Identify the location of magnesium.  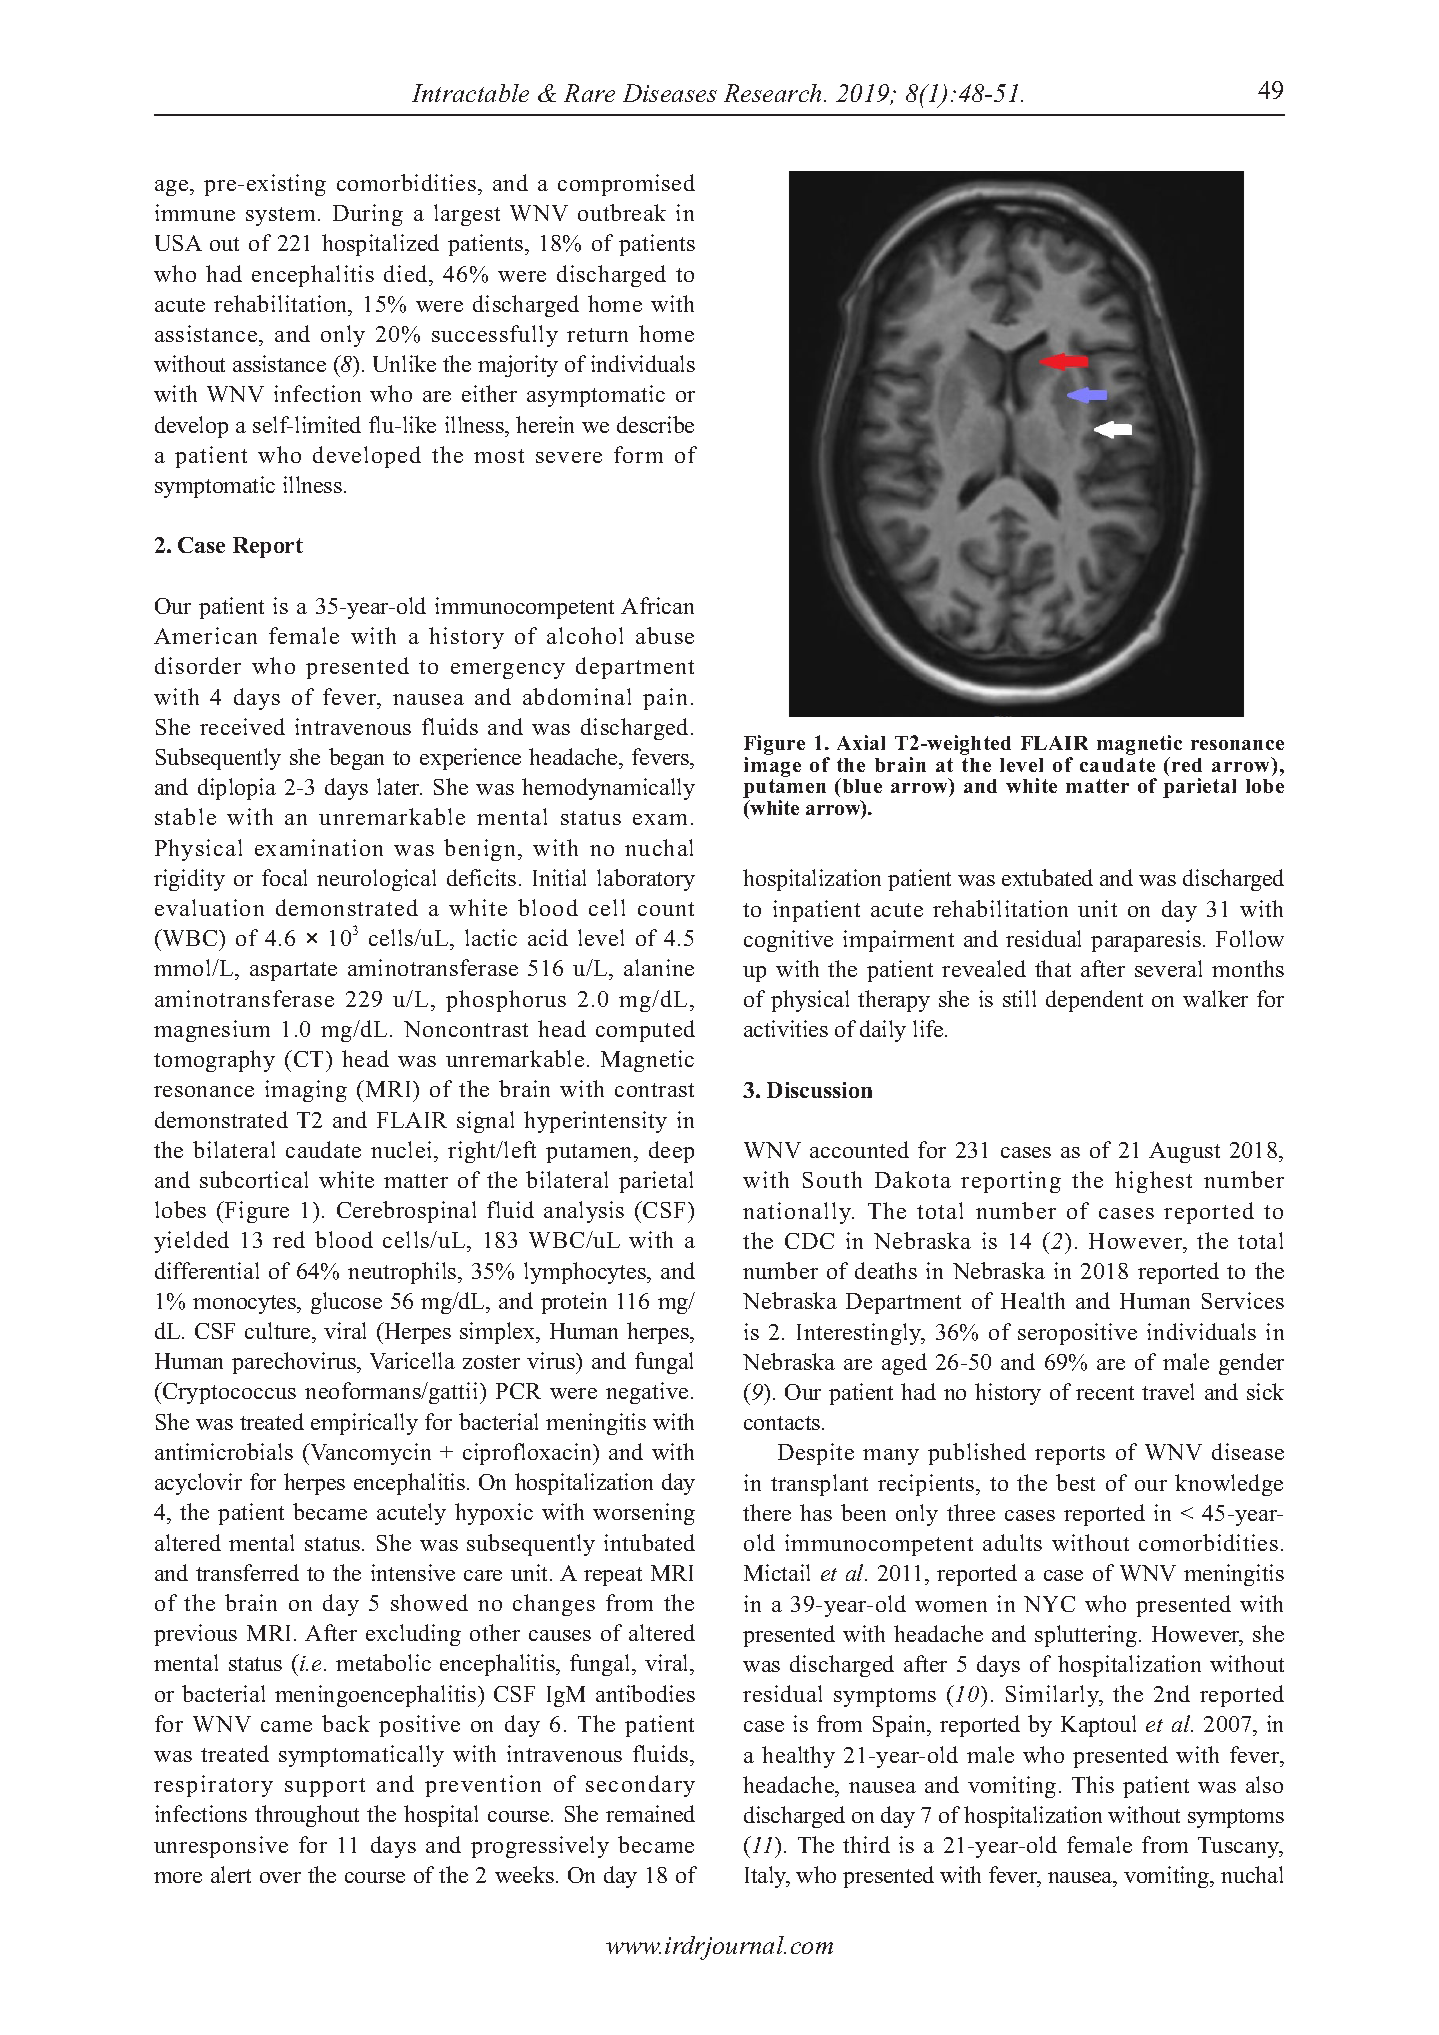
(212, 1031).
